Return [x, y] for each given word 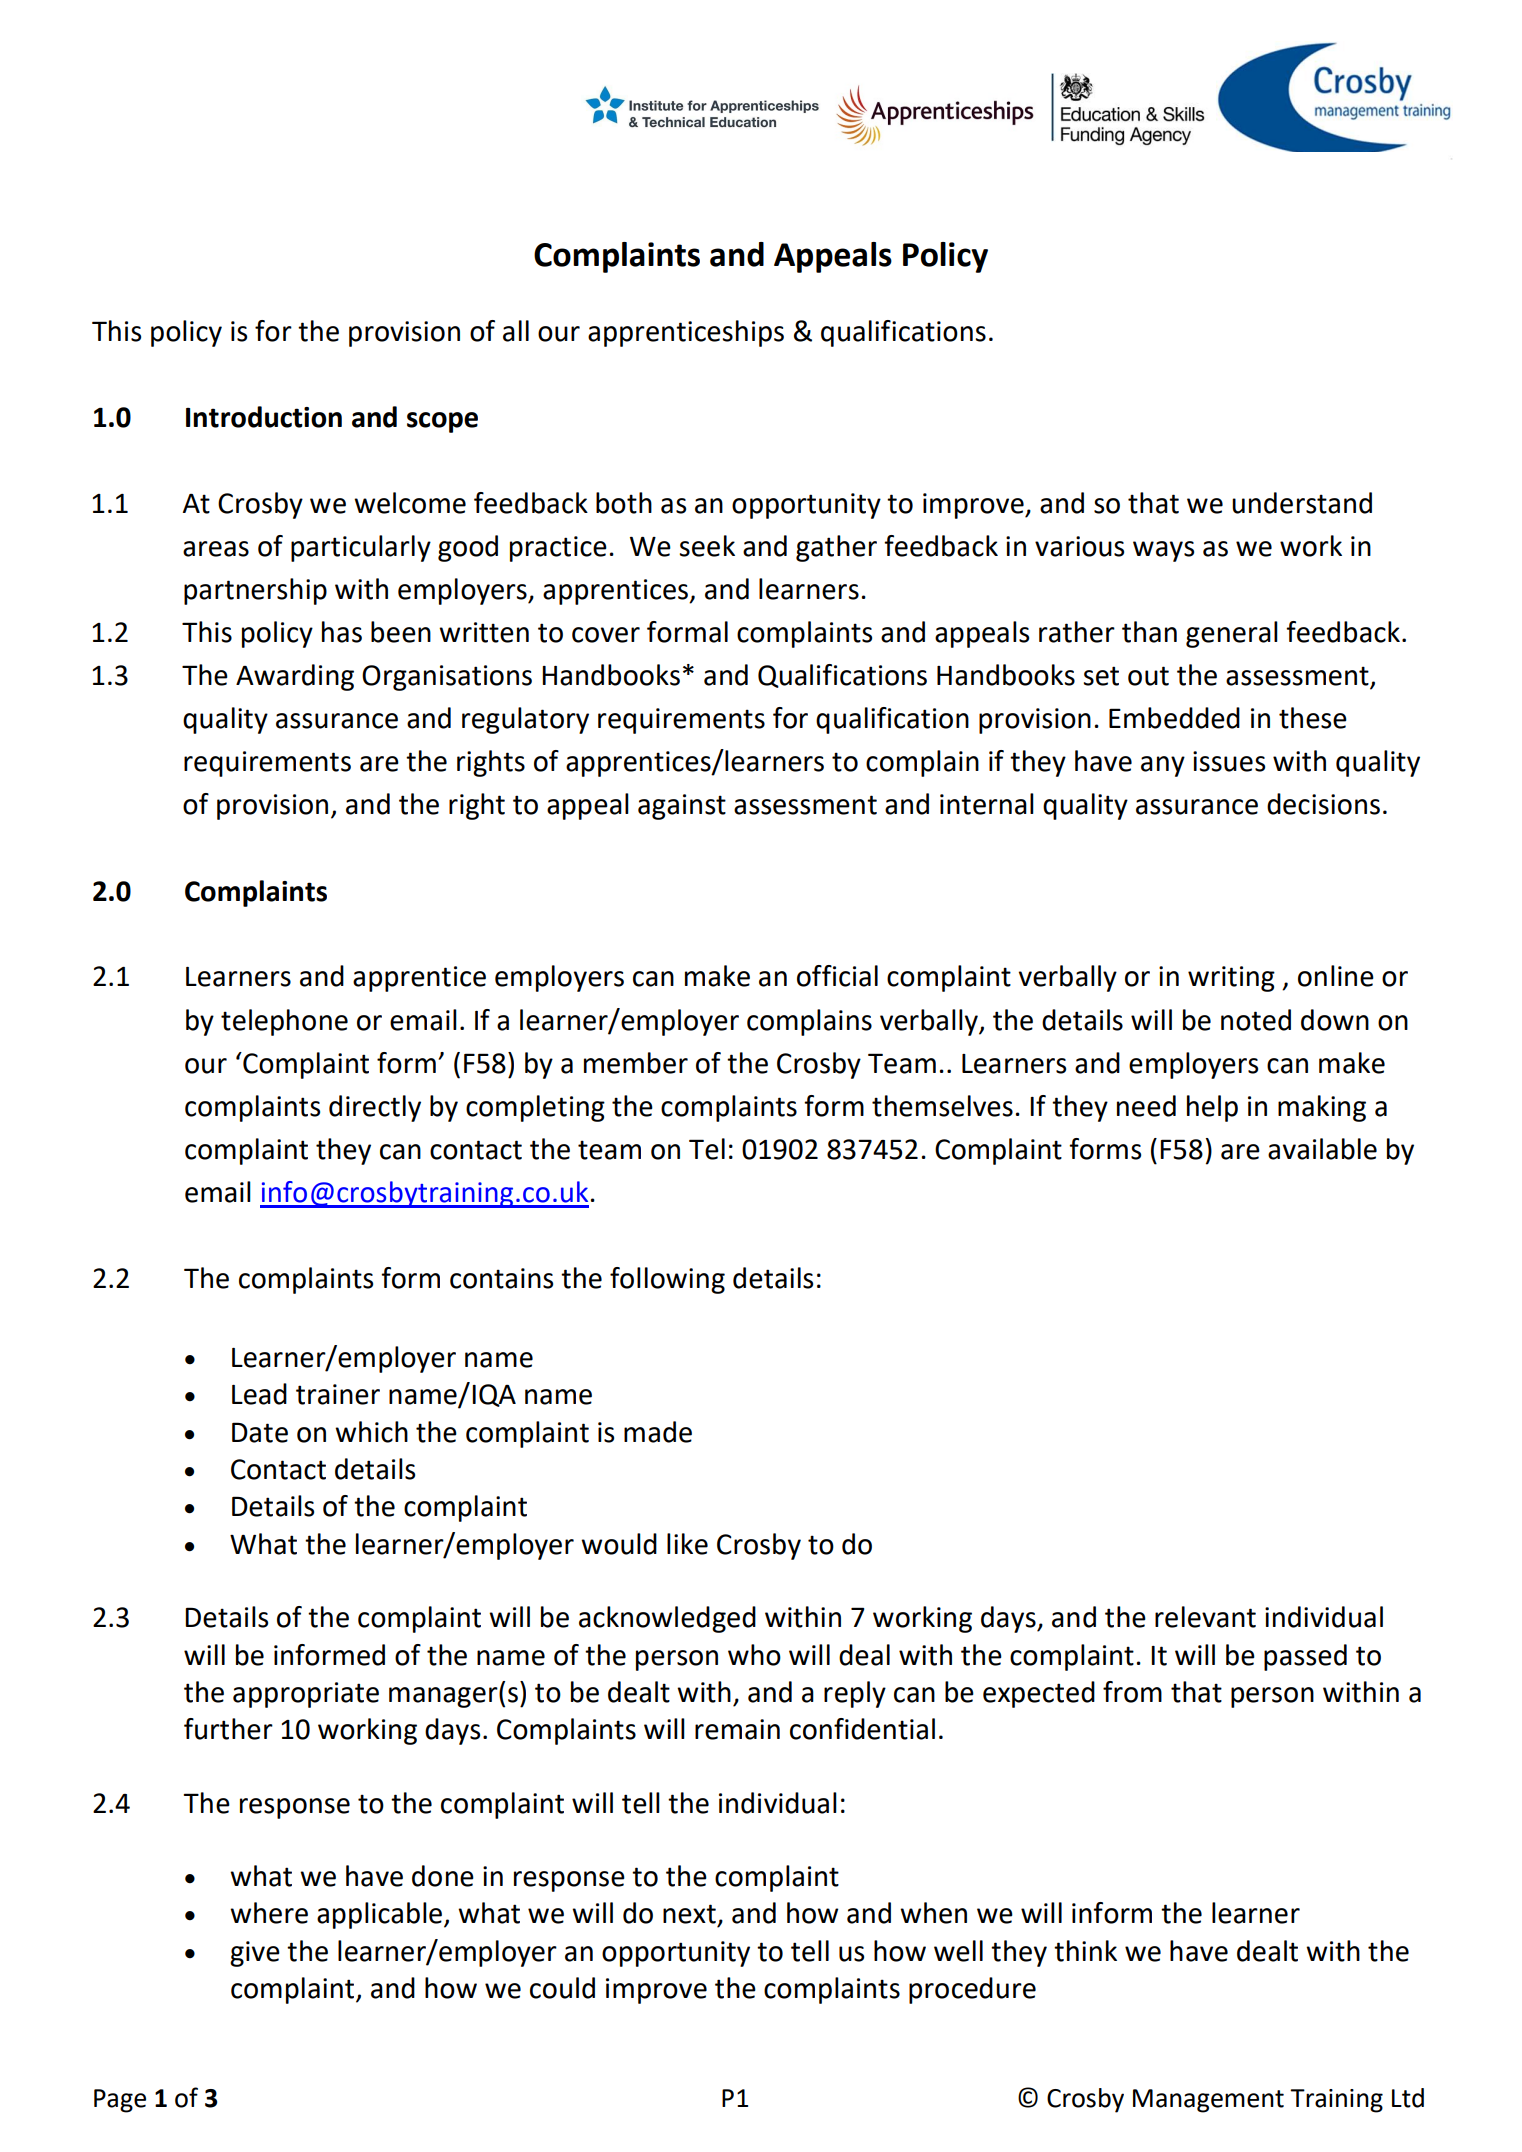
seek [707, 546]
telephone [284, 1022]
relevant [1205, 1617]
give [255, 1954]
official [837, 976]
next [689, 1914]
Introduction [264, 417]
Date [260, 1432]
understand [1302, 503]
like [687, 1544]
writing [1231, 979]
